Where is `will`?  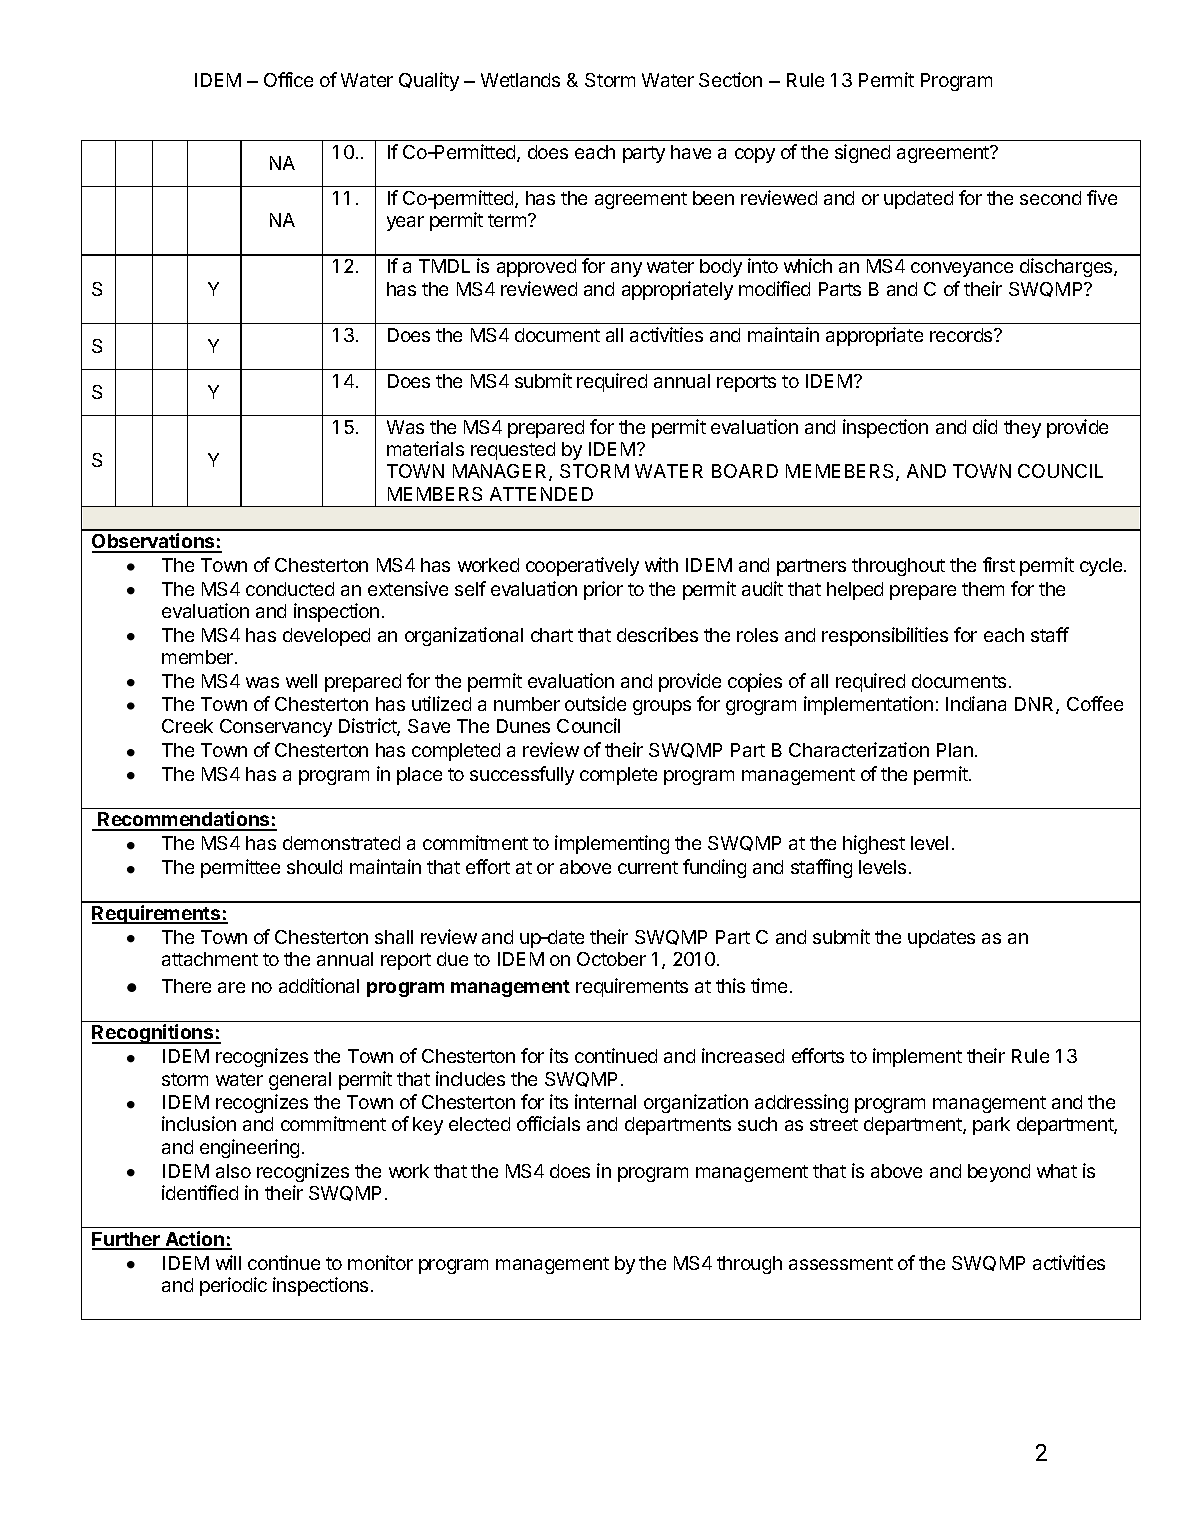
will is located at coordinates (228, 1262).
